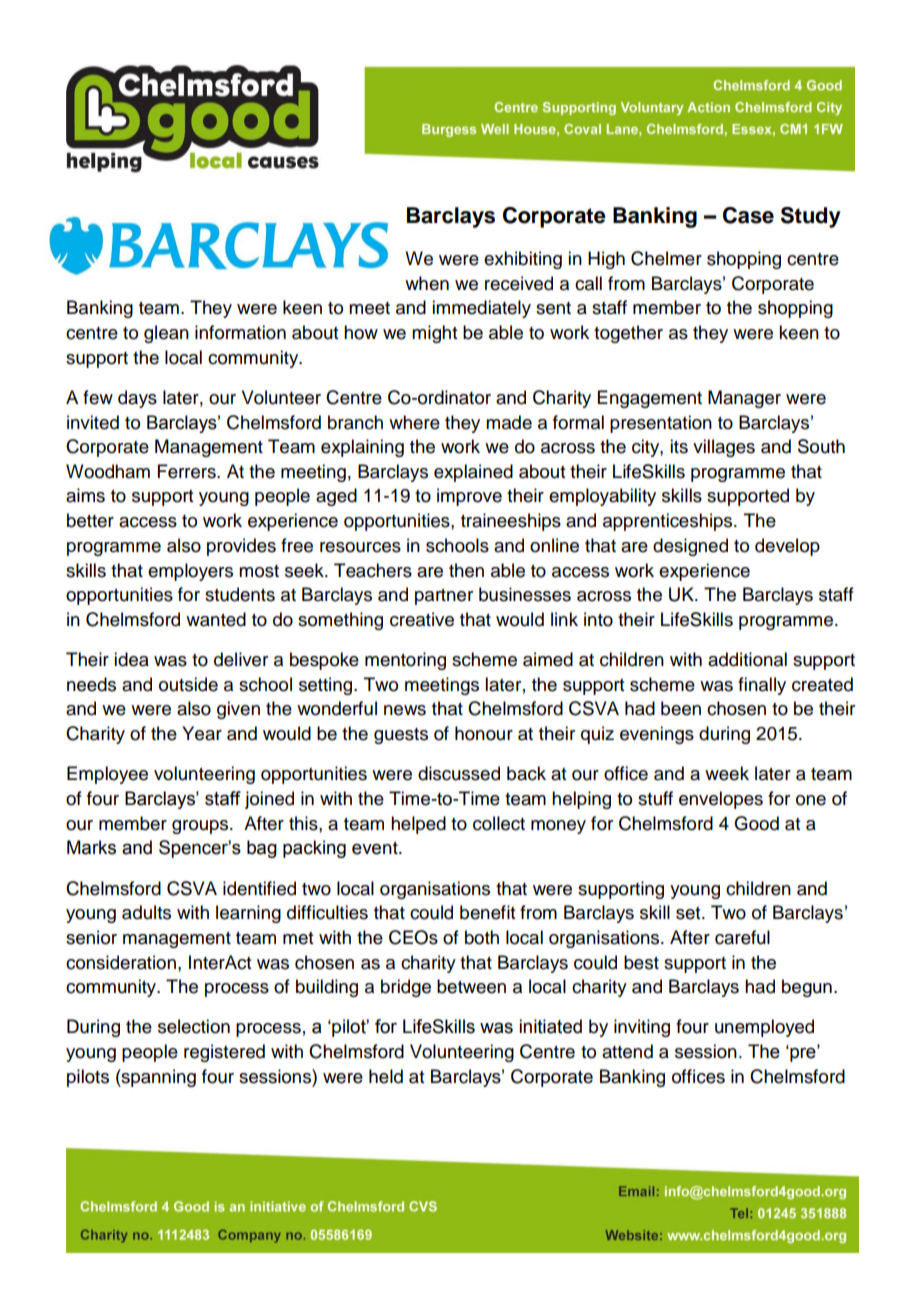 This image has width=924, height=1309. Describe the element at coordinates (194, 1026) in the image. I see `selection` at that location.
